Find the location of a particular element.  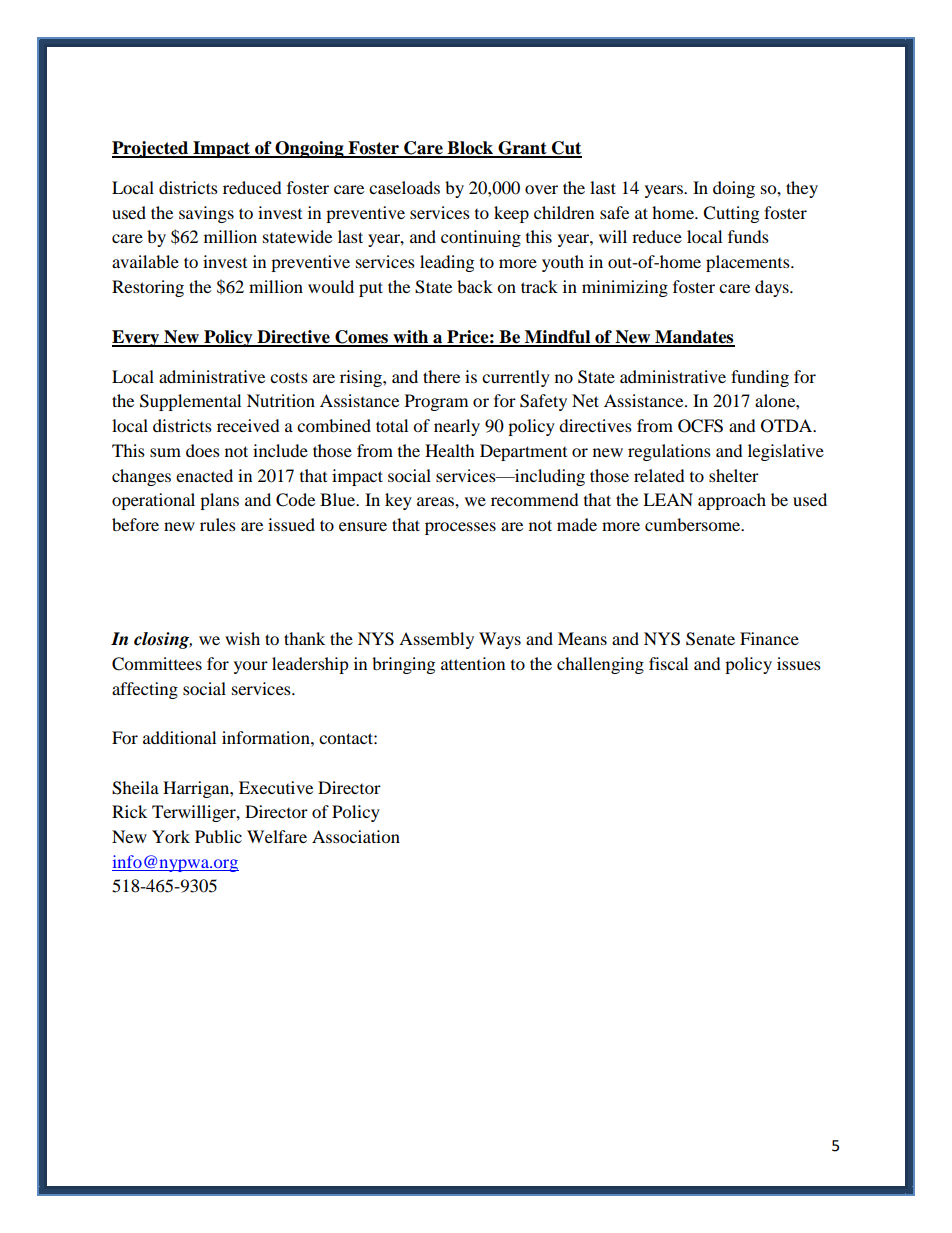

doing is located at coordinates (734, 189).
